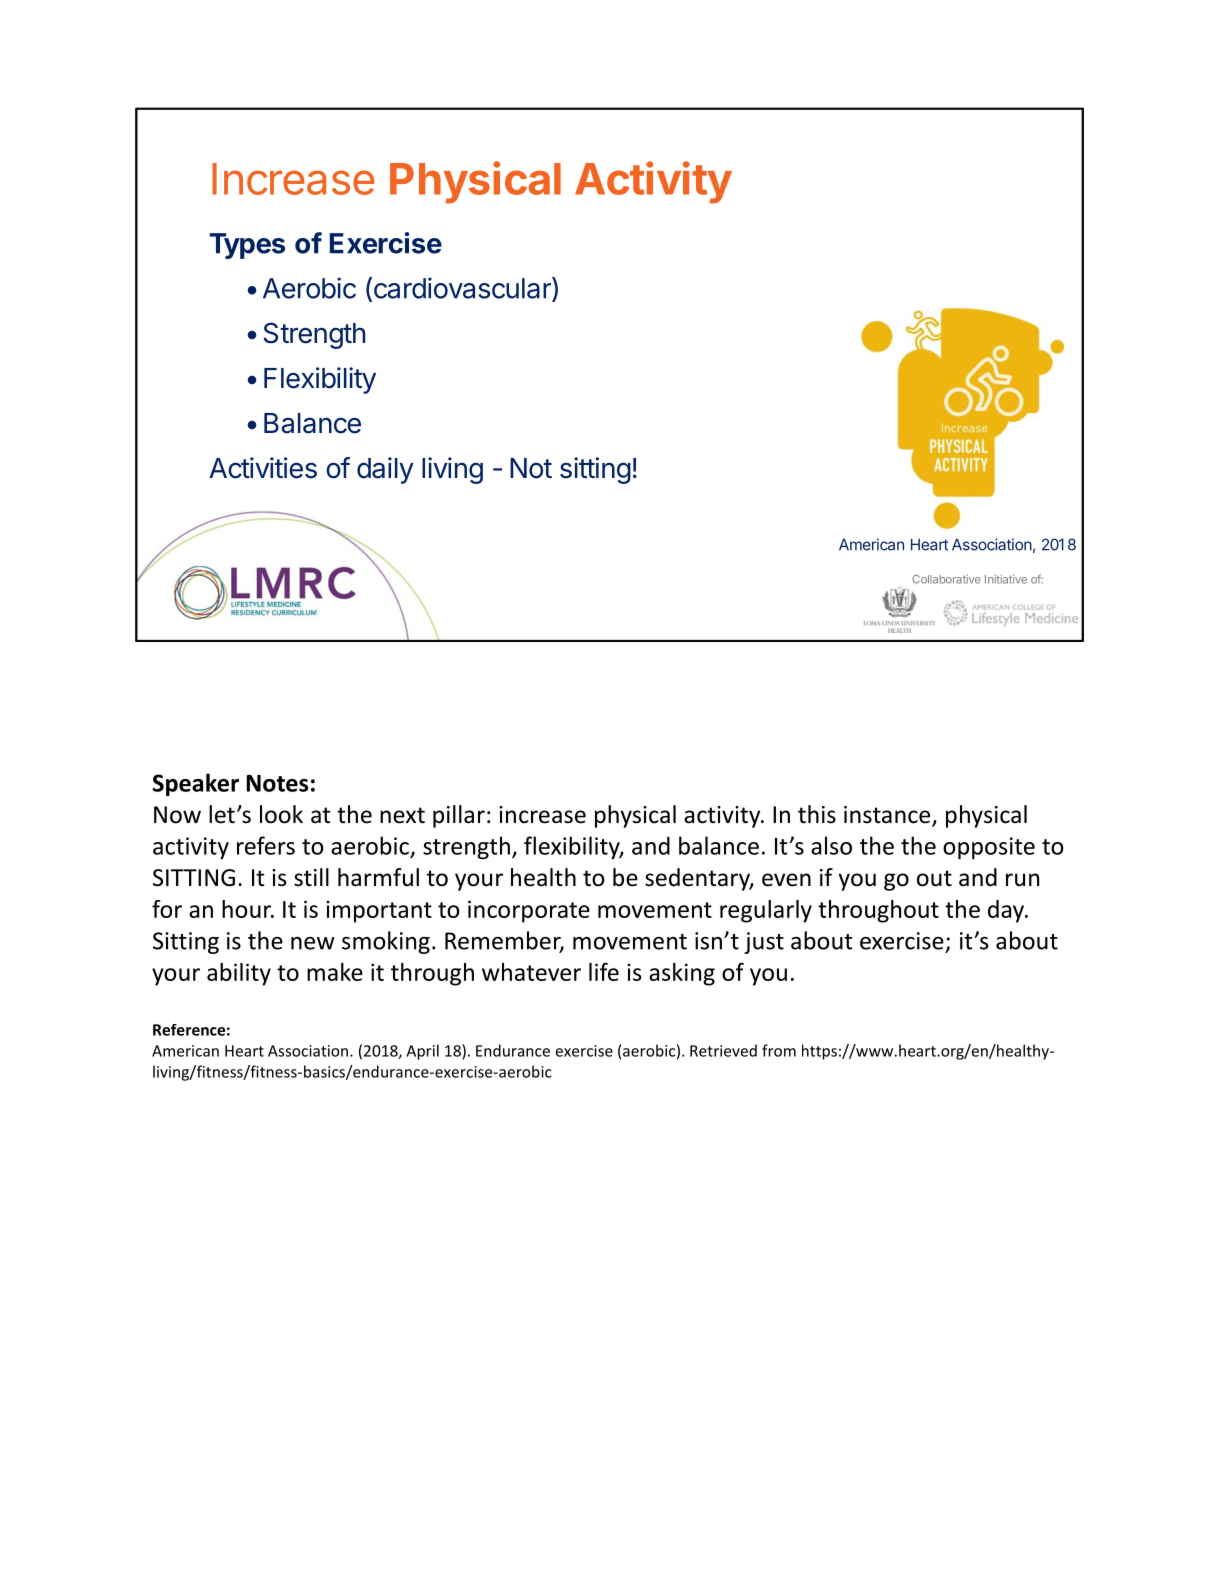 The image size is (1219, 1577). I want to click on cardiovascular, so click(462, 289).
